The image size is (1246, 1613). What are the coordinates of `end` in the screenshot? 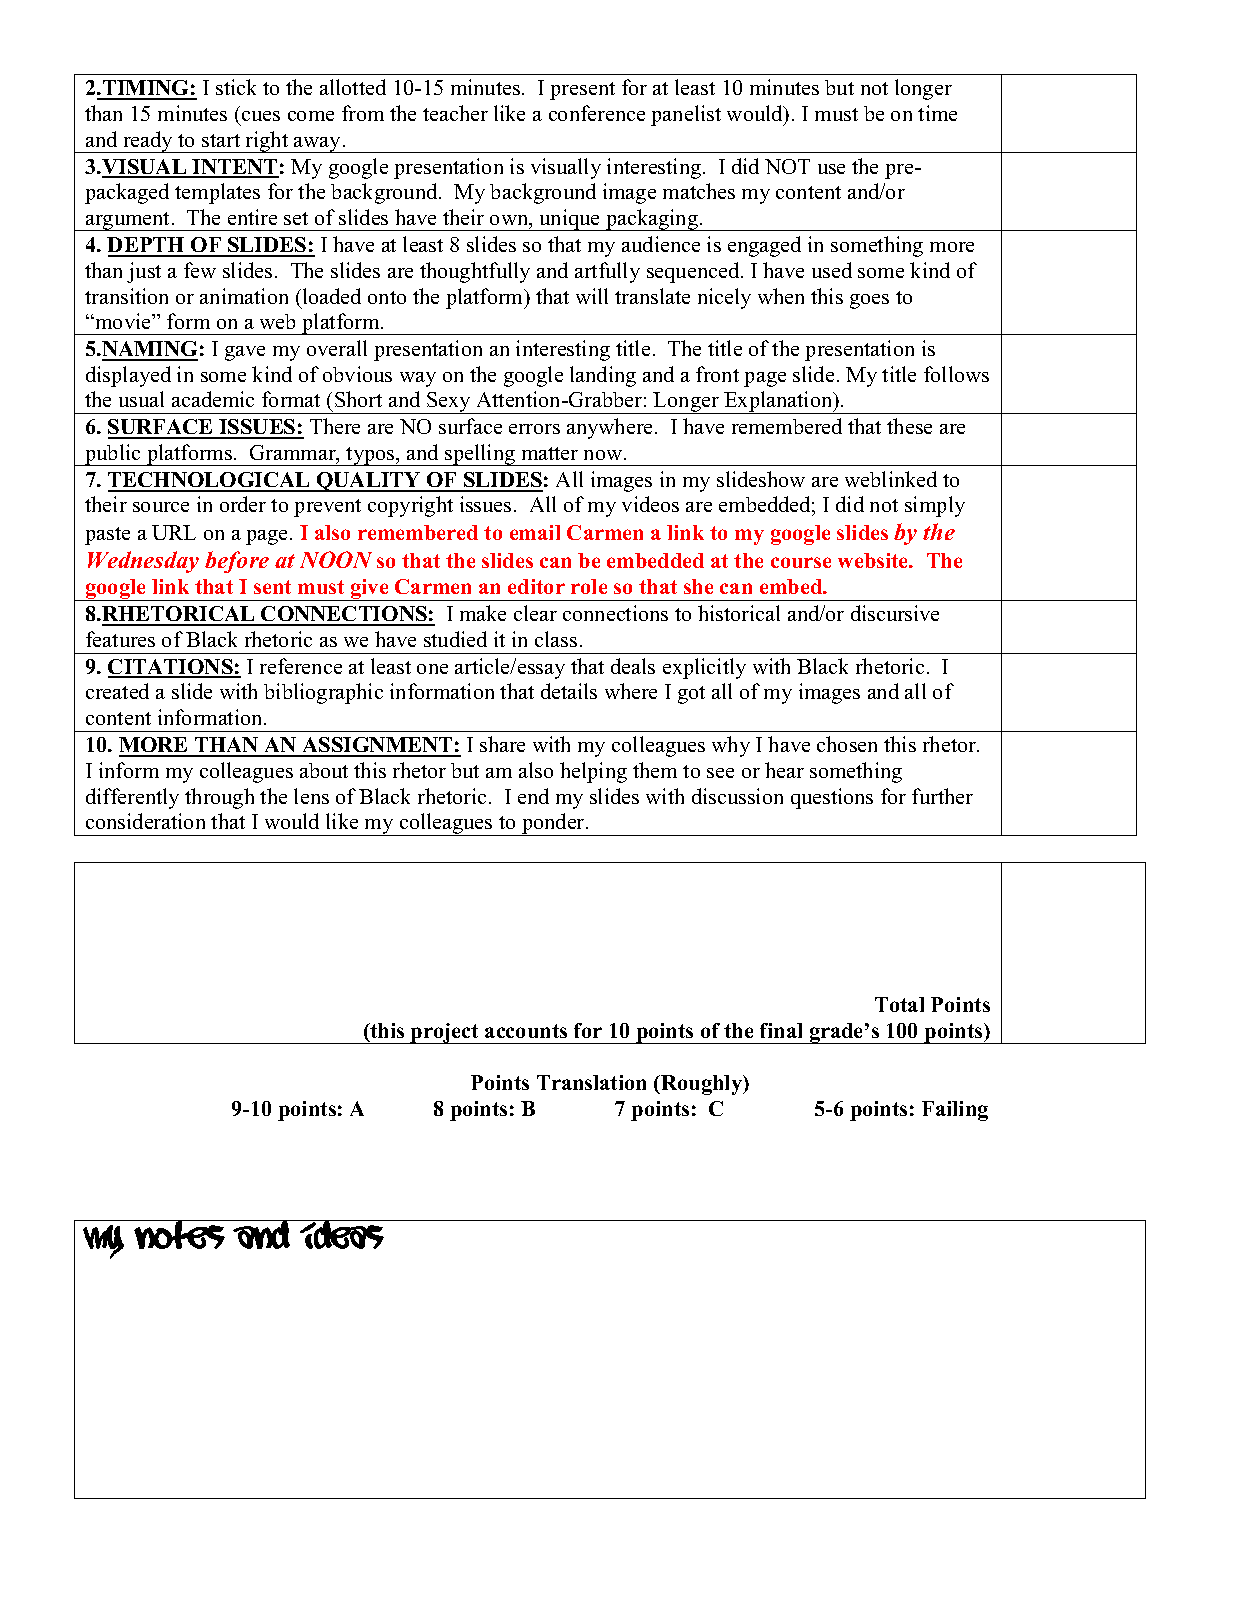 It's located at (533, 796).
